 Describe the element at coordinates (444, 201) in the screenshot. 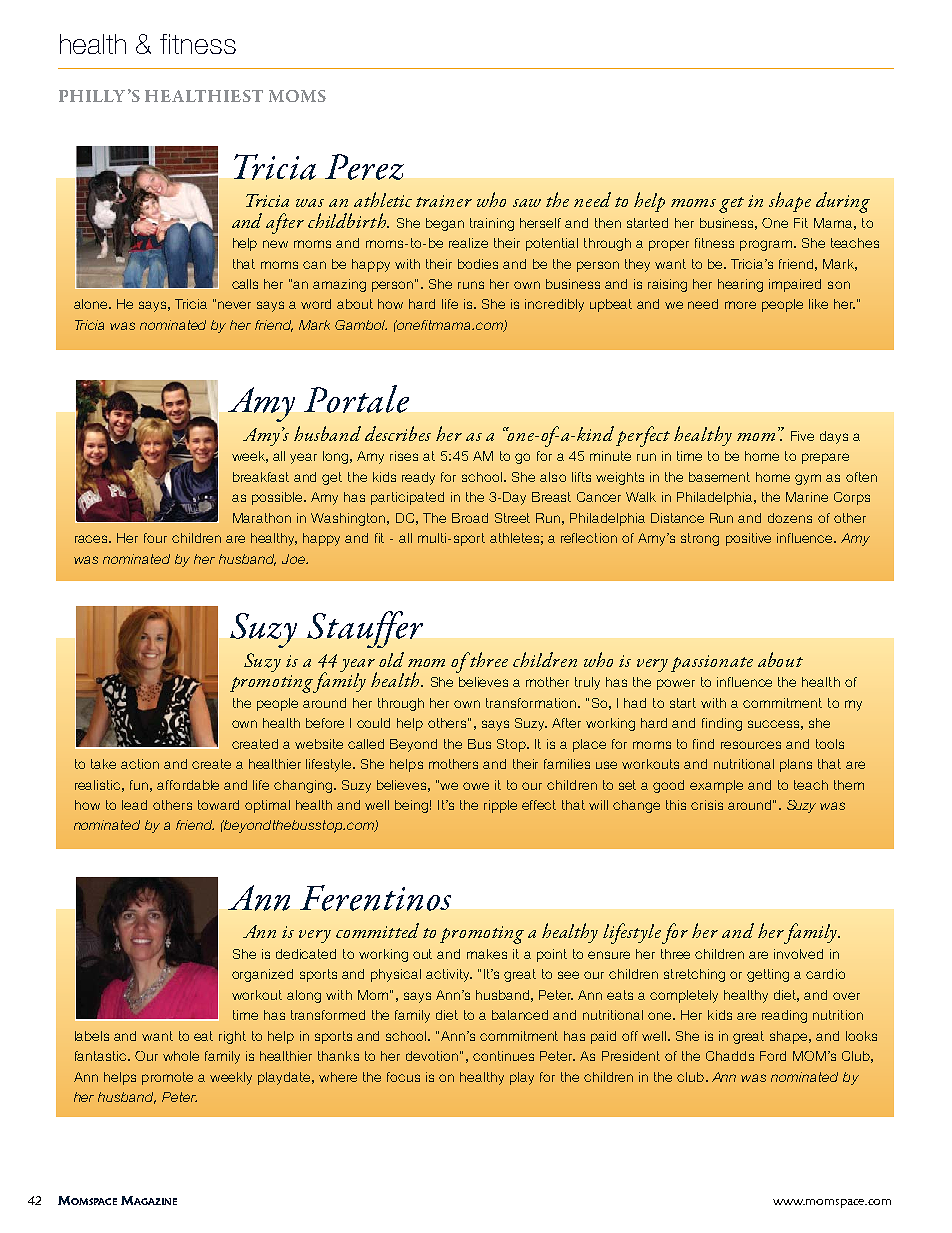

I see `trainer` at that location.
